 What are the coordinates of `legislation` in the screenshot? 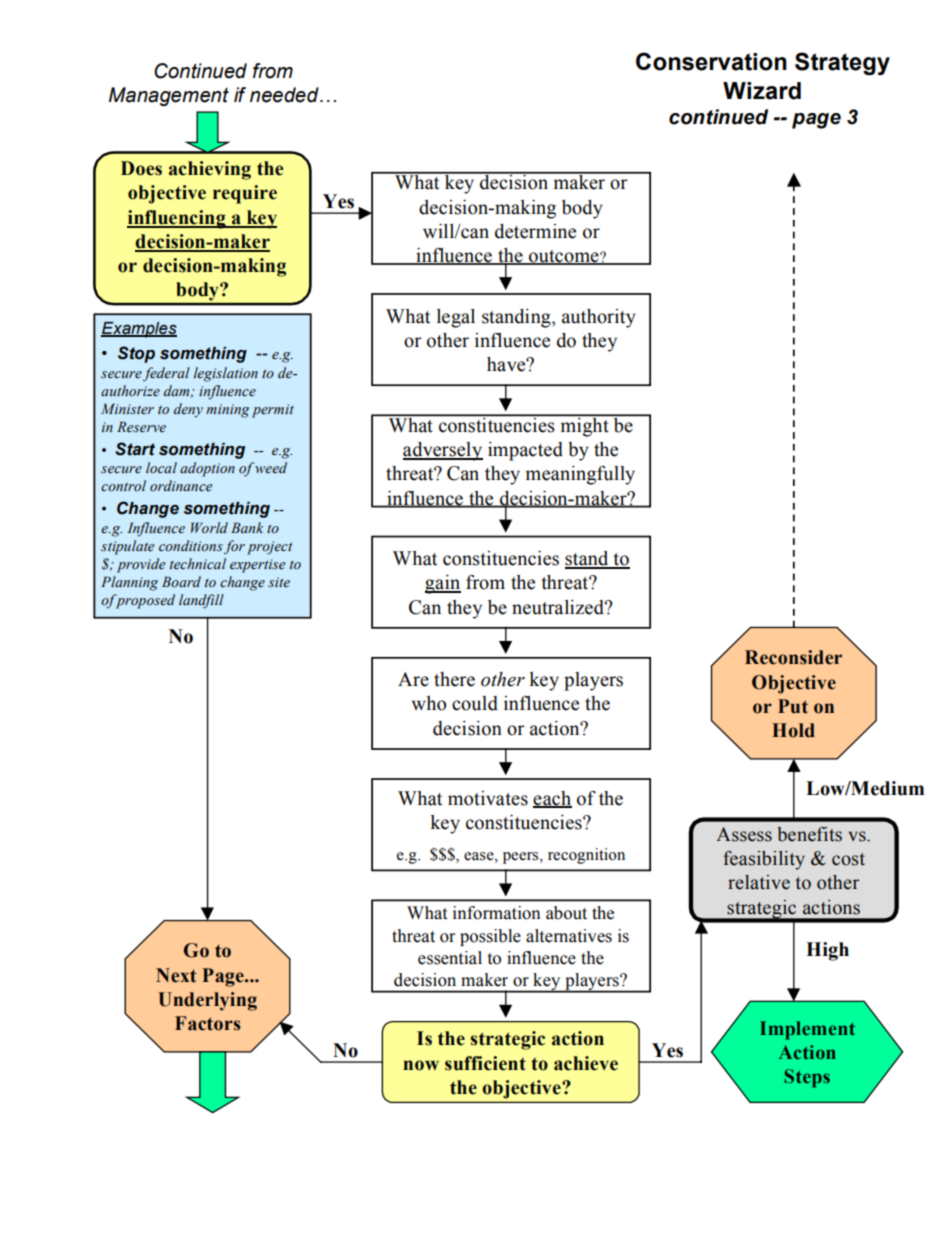 It's located at (226, 374).
